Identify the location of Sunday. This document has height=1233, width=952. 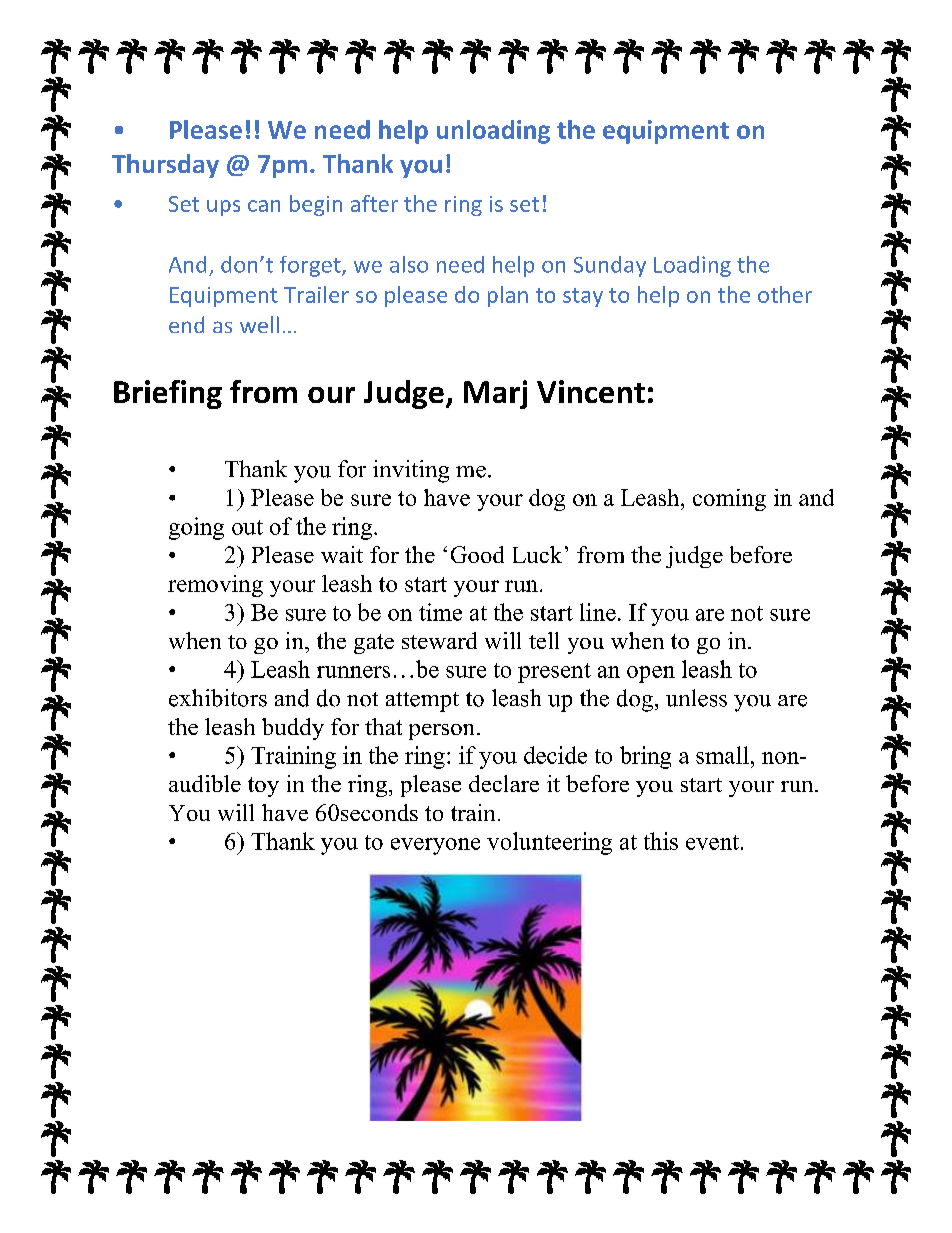
(610, 266).
